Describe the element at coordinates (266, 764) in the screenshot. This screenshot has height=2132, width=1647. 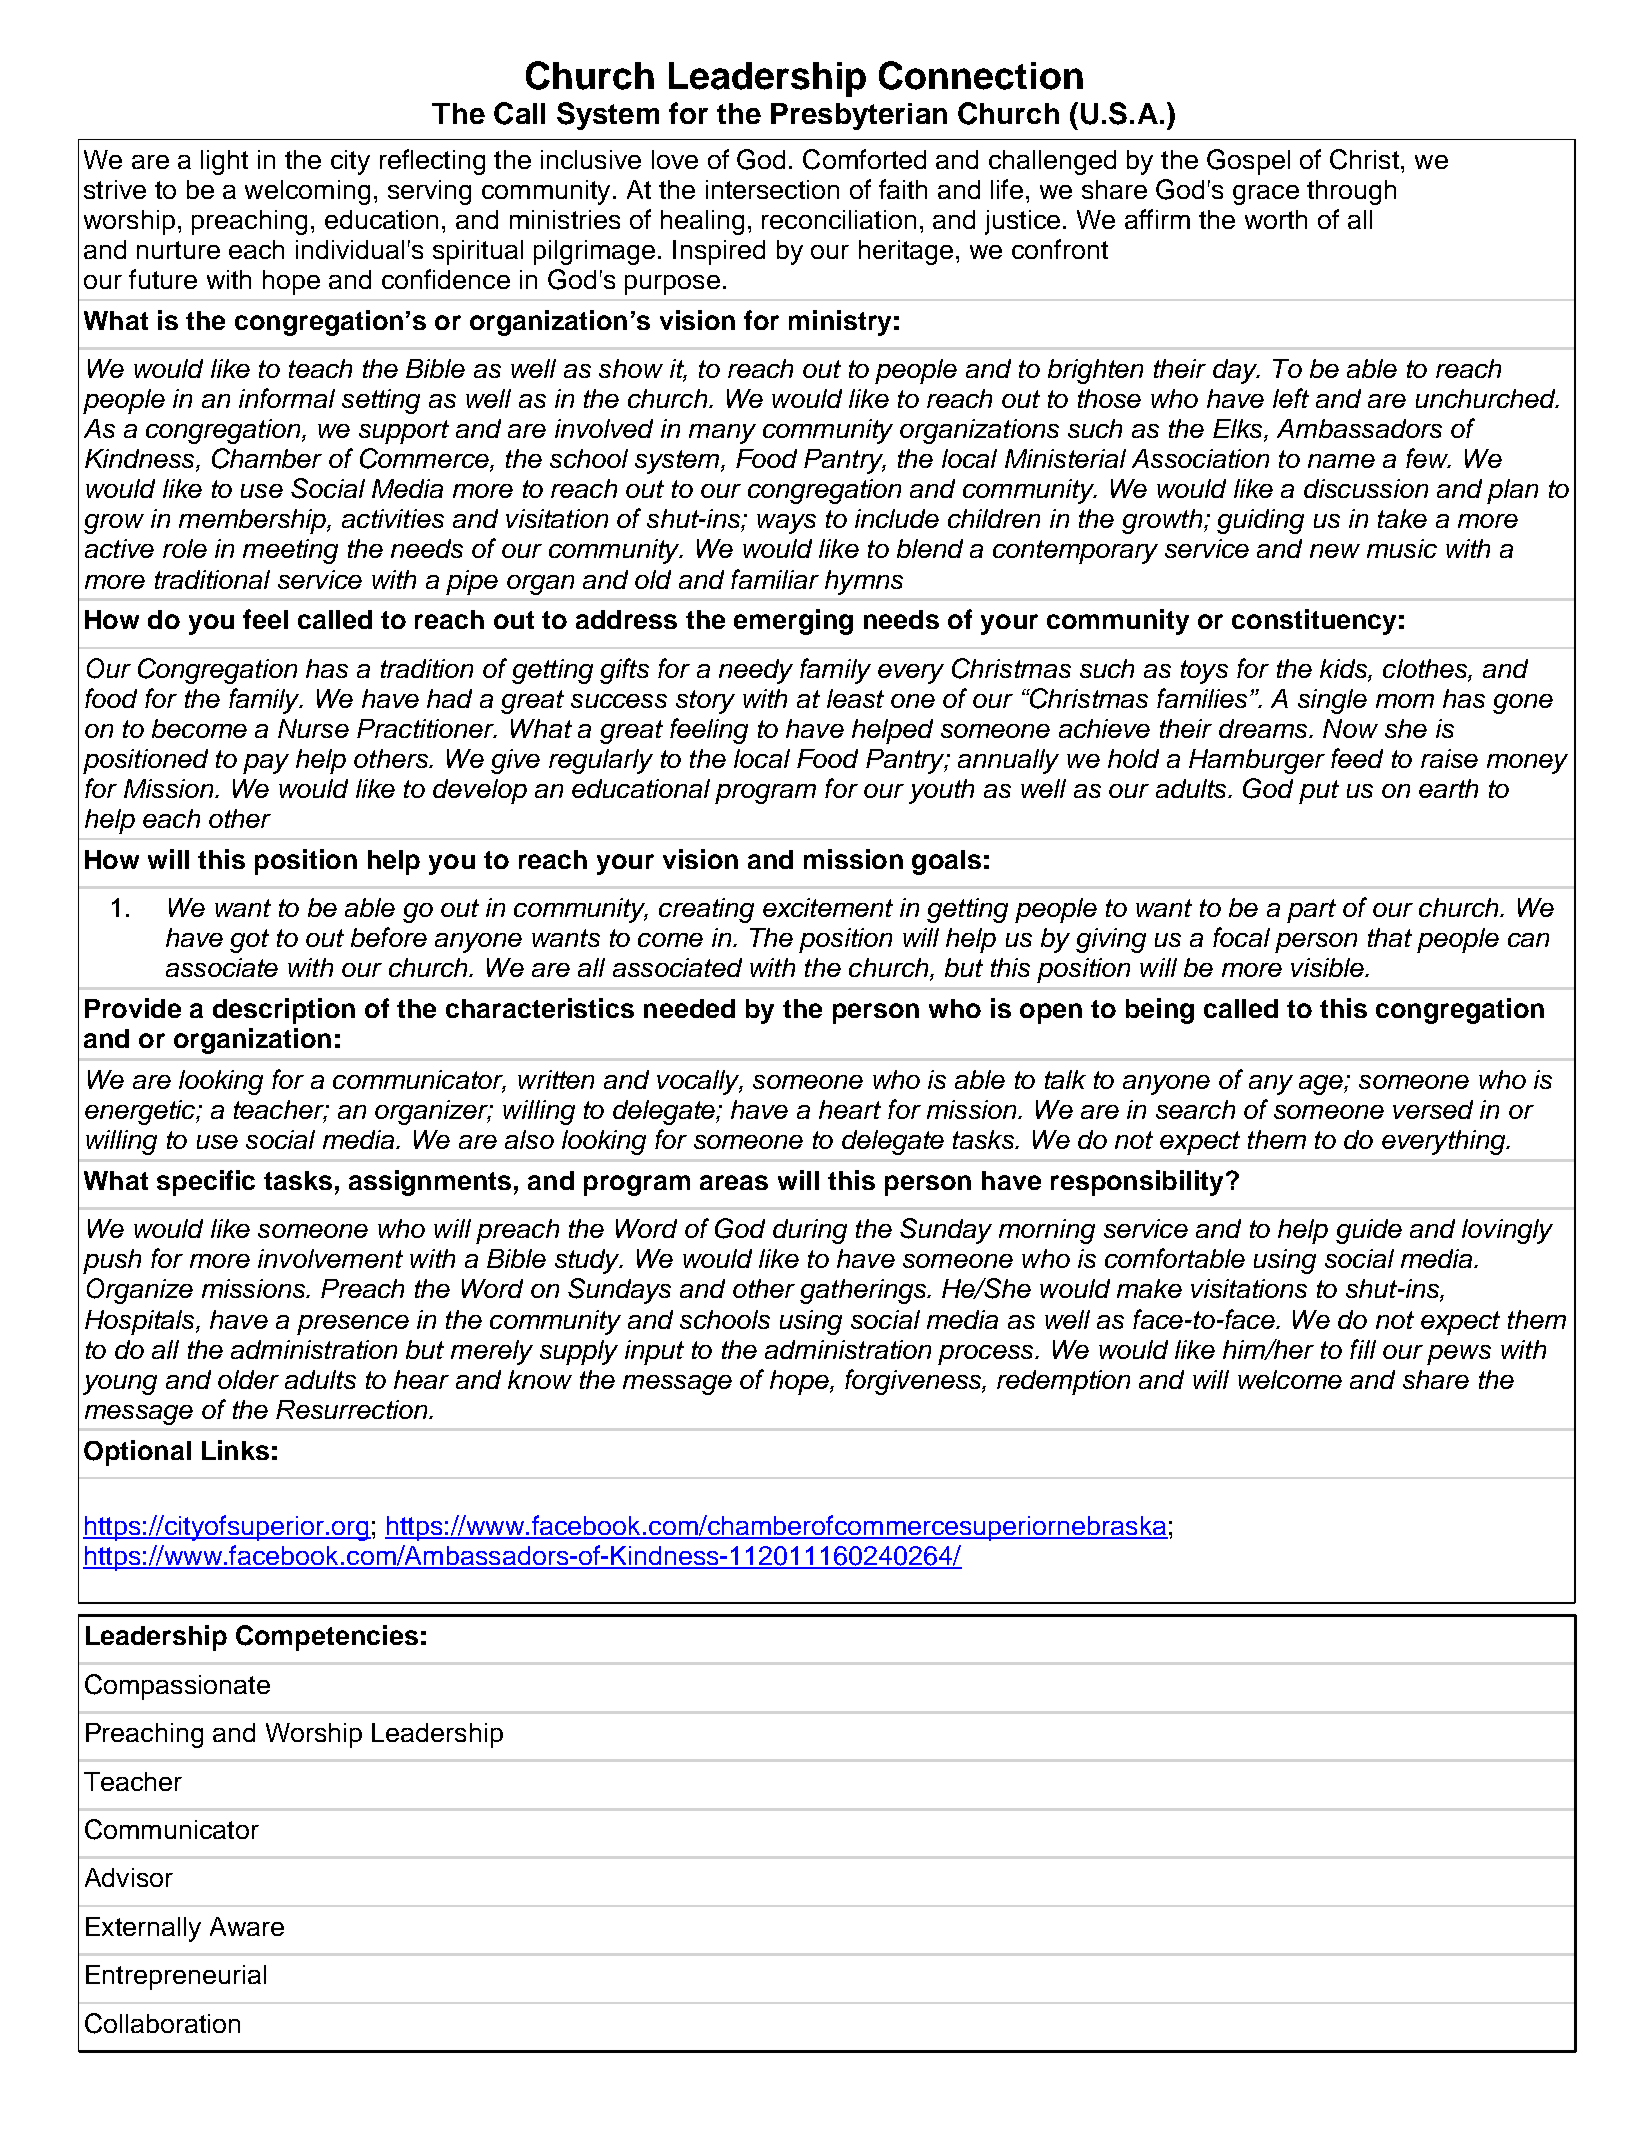
I see `pay` at that location.
